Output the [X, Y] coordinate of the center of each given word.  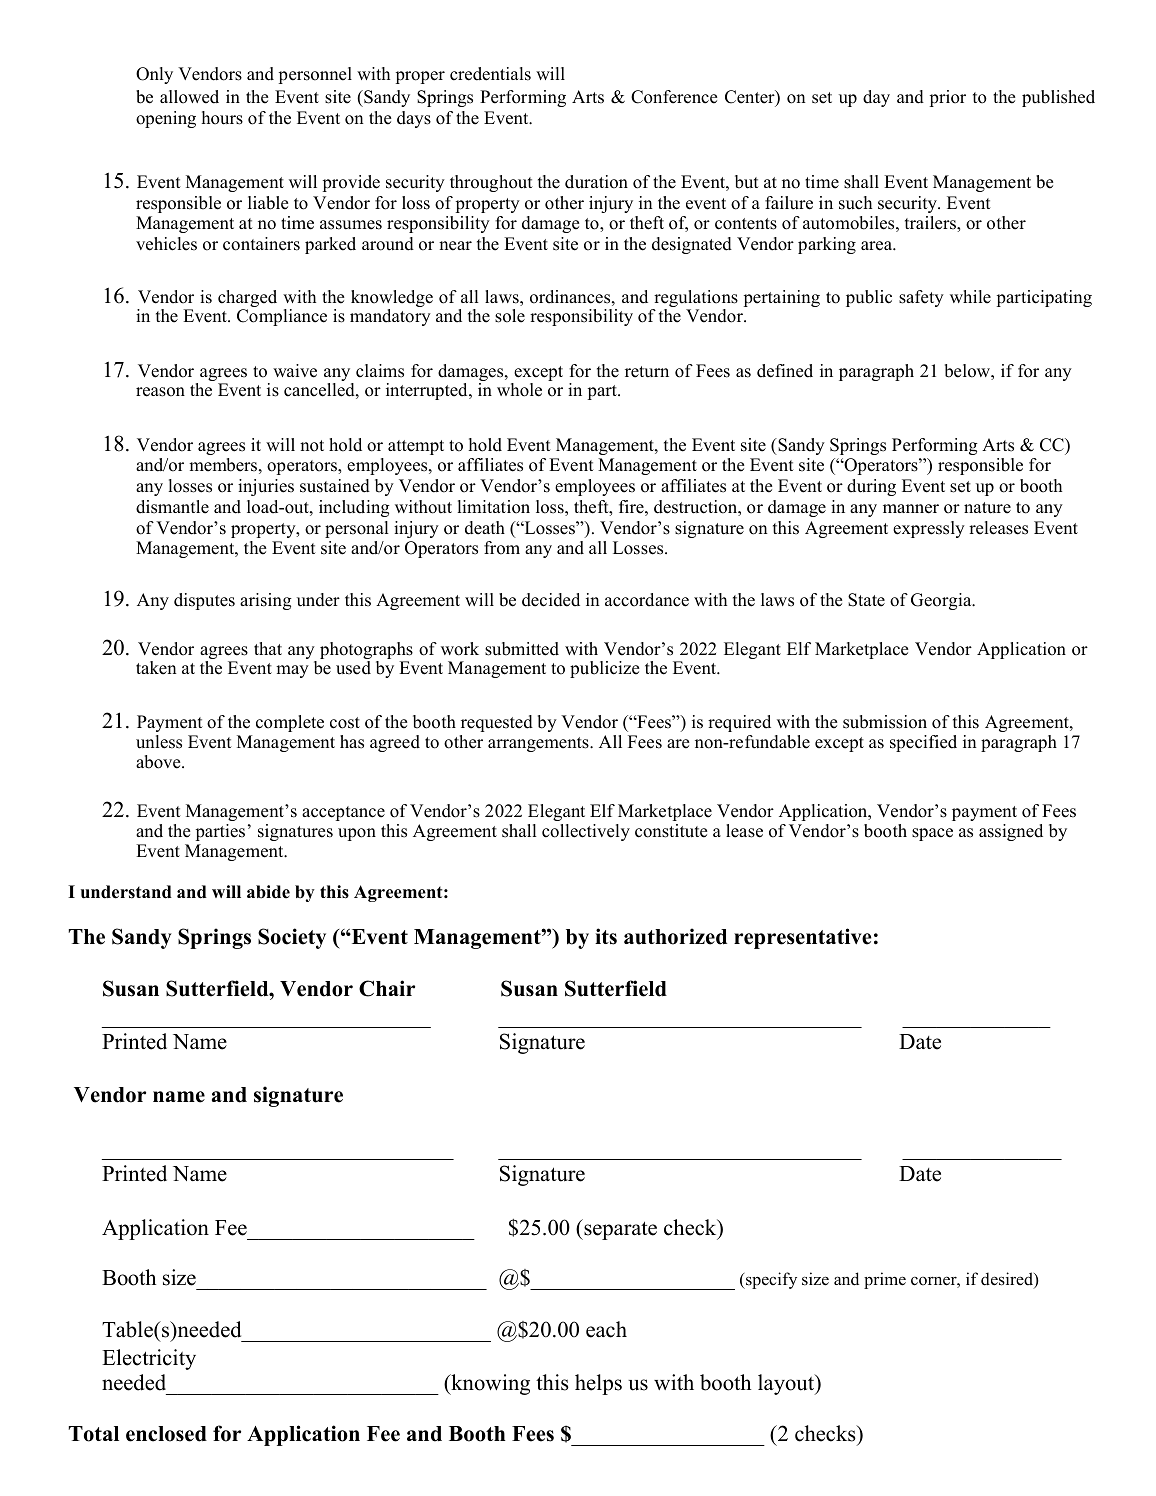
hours [222, 118]
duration [596, 182]
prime [885, 1280]
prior [948, 98]
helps [598, 1384]
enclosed [166, 1434]
